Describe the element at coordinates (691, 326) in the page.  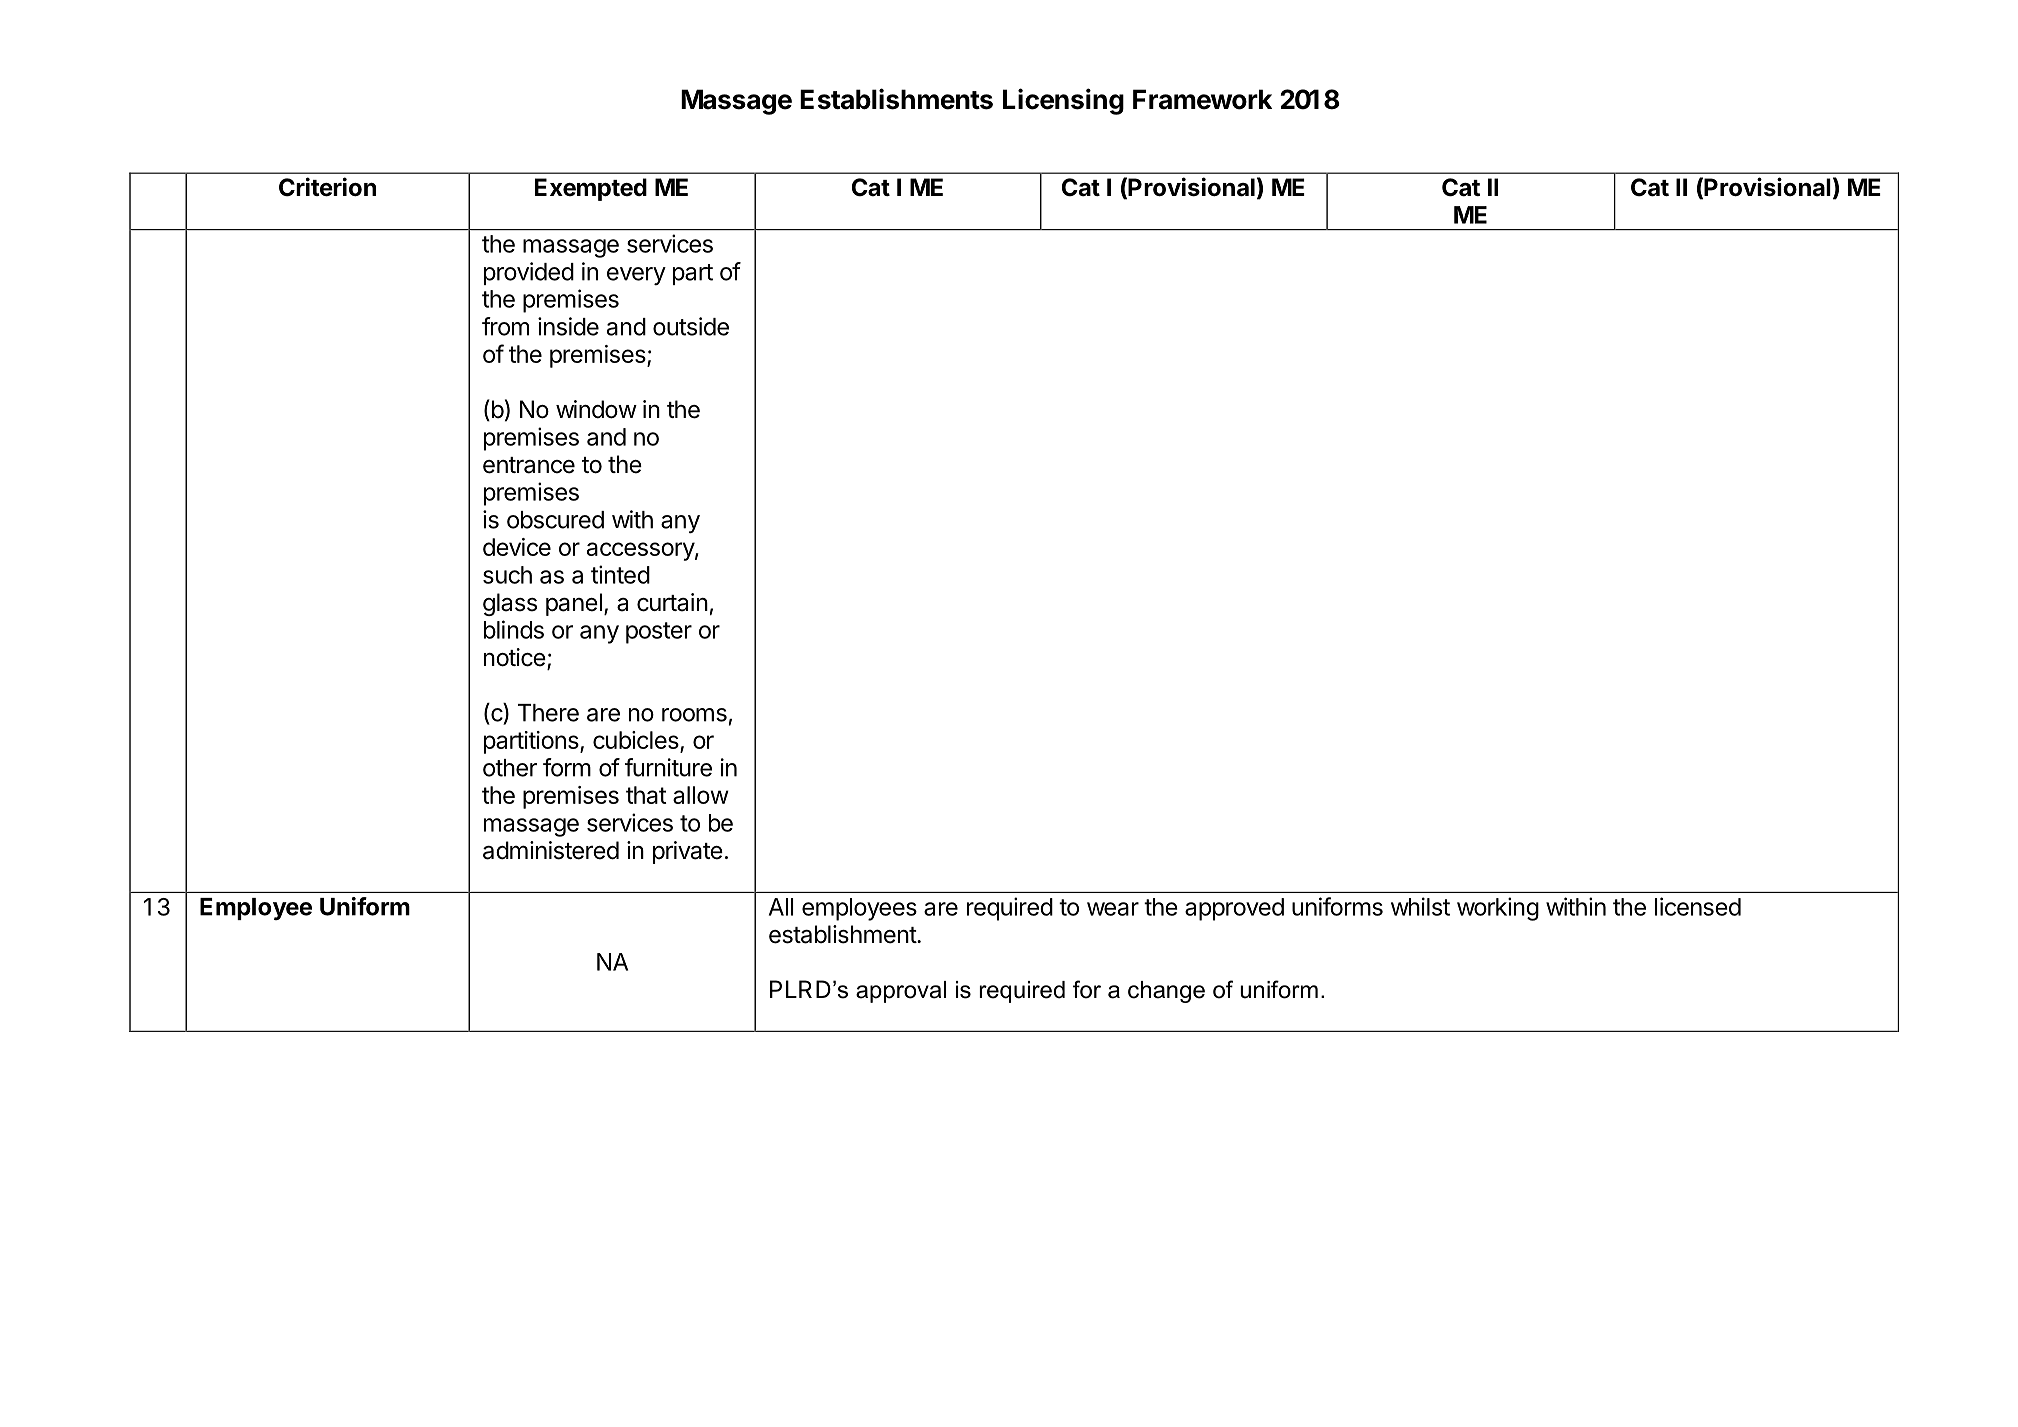
I see `outside` at that location.
